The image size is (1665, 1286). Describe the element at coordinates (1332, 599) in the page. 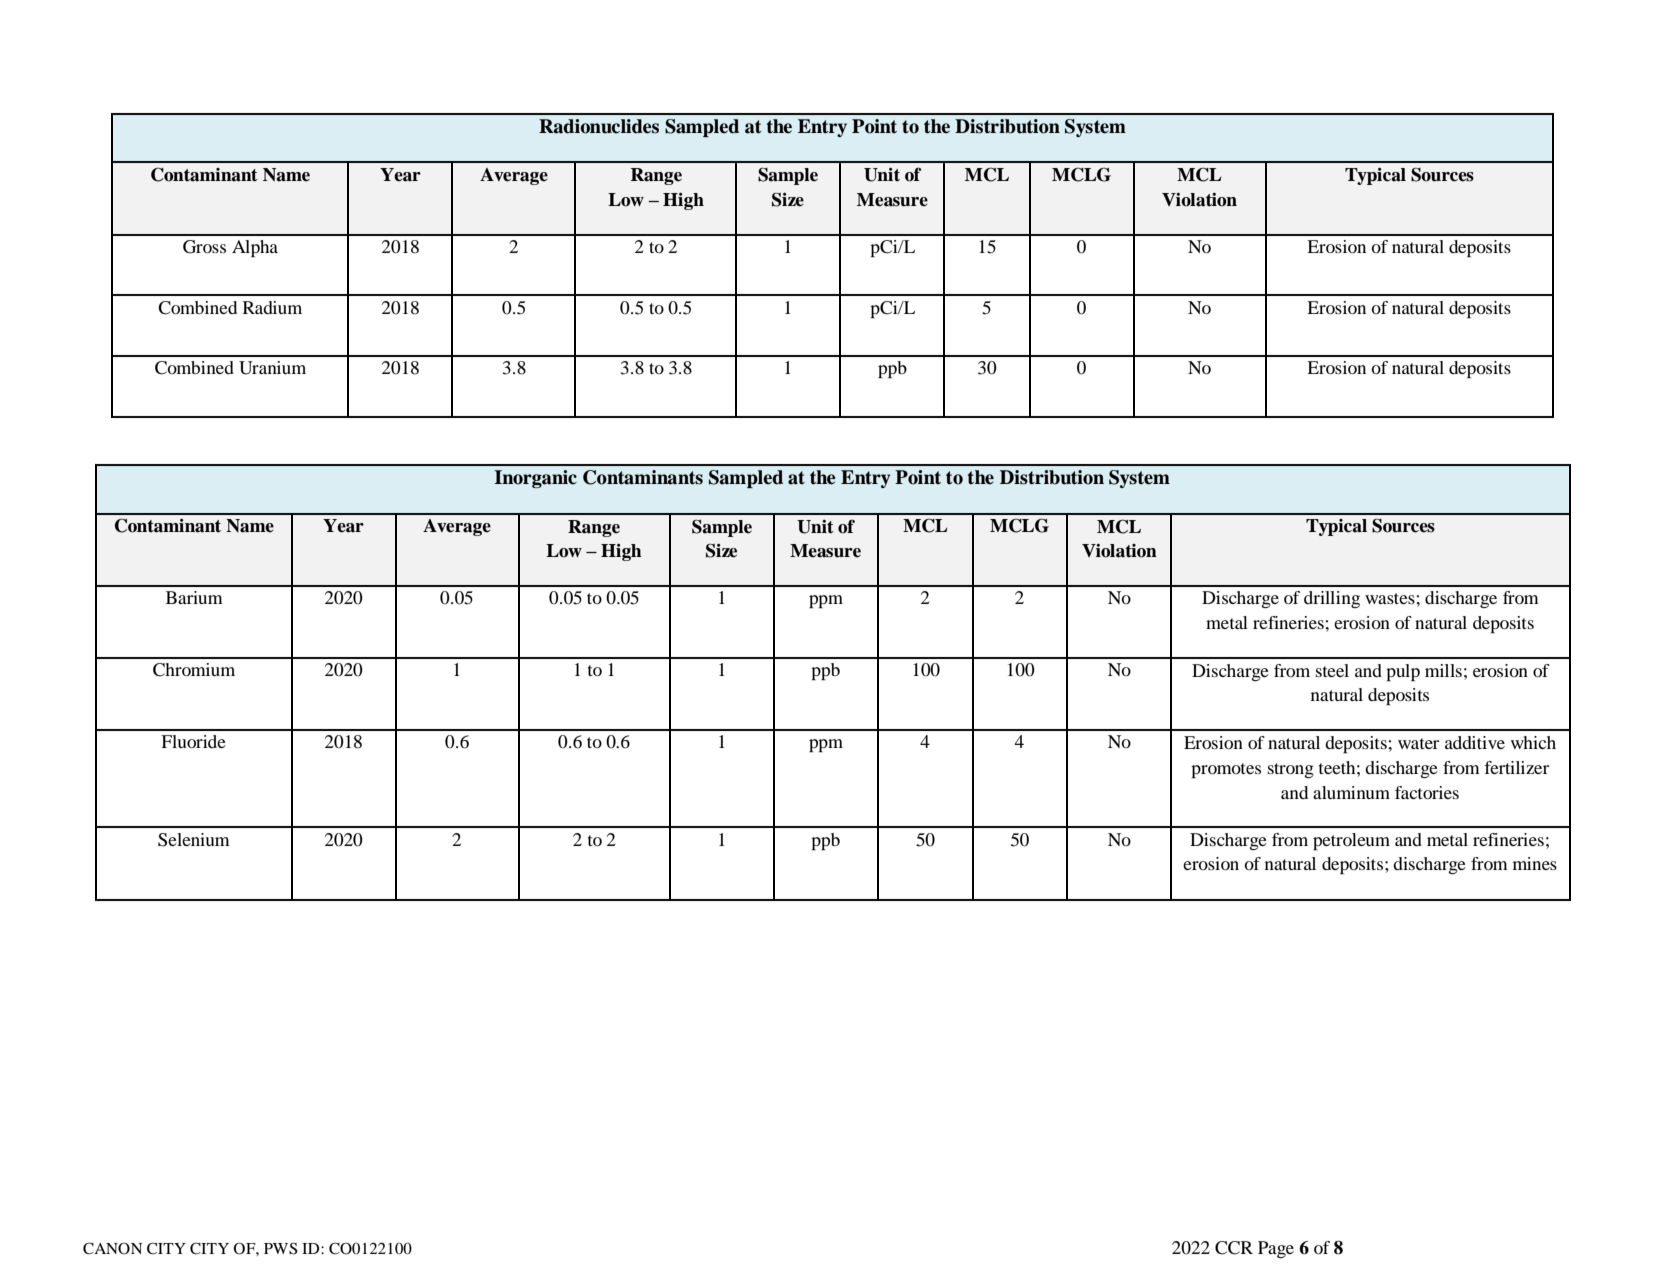

I see `drilling` at that location.
